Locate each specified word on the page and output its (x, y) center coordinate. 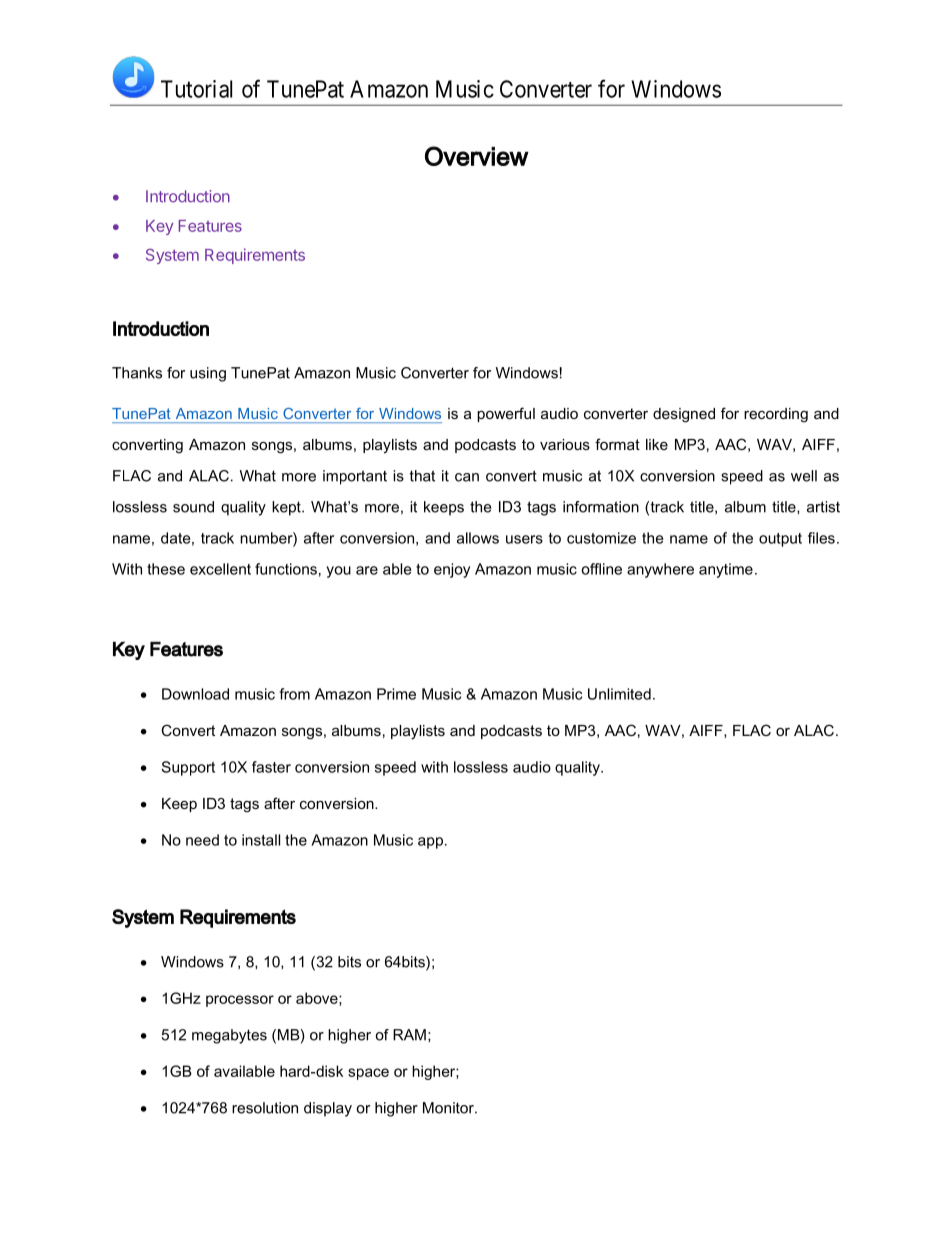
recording (776, 415)
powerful (506, 414)
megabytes (229, 1036)
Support (188, 768)
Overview (477, 156)
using (208, 374)
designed (684, 415)
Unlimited (619, 694)
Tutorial (196, 89)
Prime (396, 694)
